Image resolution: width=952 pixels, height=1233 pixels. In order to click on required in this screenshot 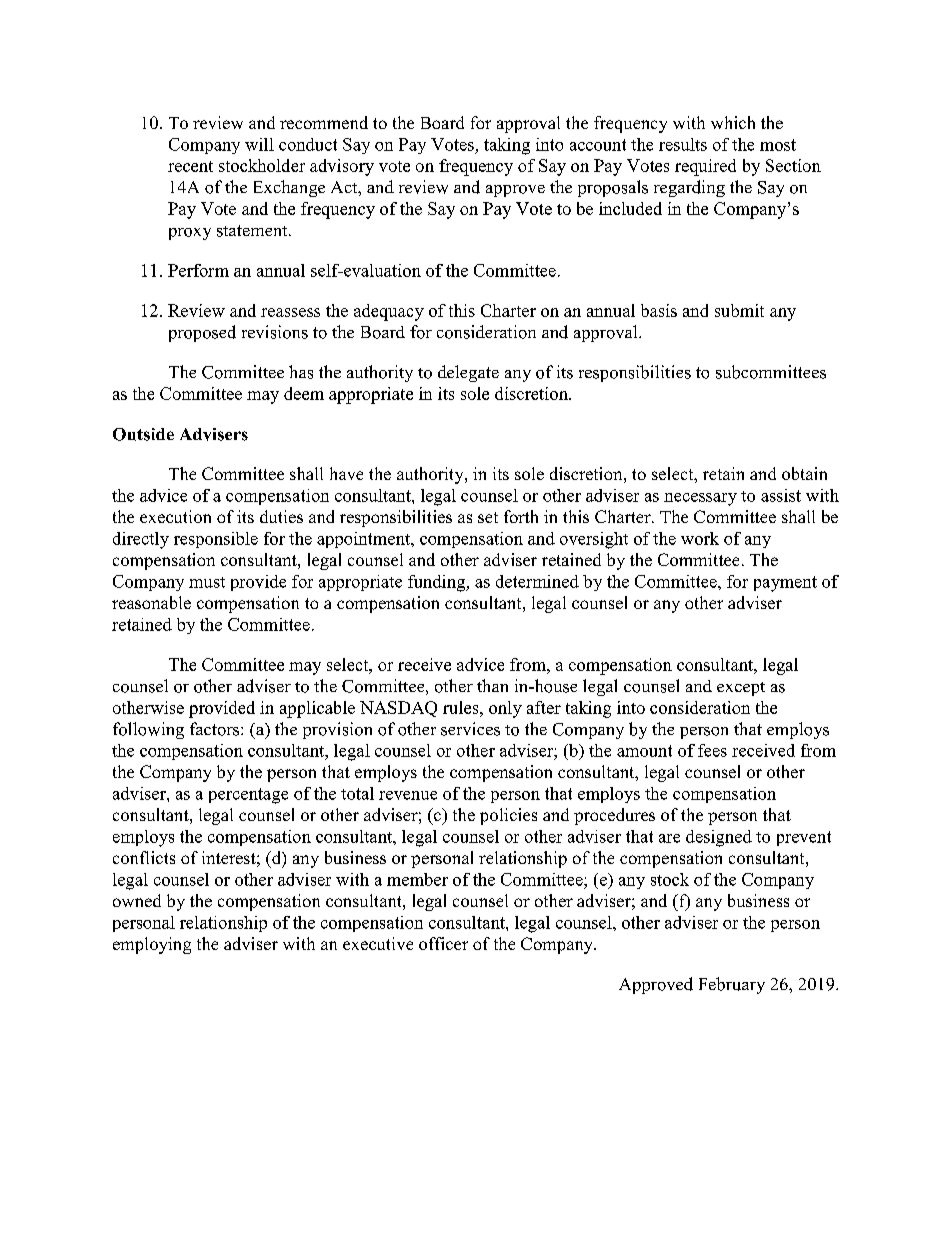, I will do `click(705, 167)`.
